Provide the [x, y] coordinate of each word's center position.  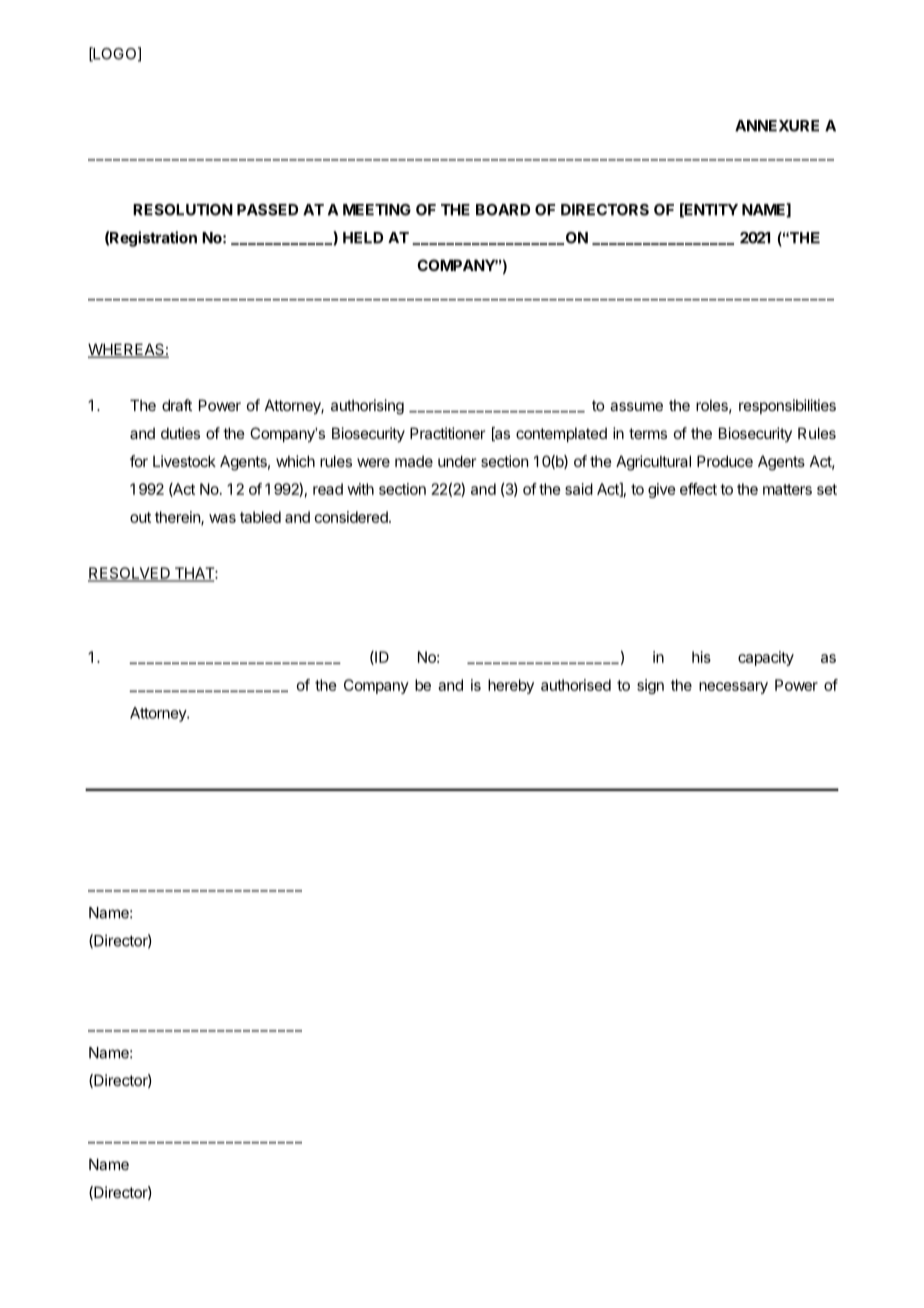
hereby [511, 686]
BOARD [503, 210]
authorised [576, 685]
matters [787, 489]
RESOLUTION [183, 210]
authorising [367, 407]
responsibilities [787, 406]
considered [352, 517]
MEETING [377, 210]
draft [177, 405]
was [222, 518]
